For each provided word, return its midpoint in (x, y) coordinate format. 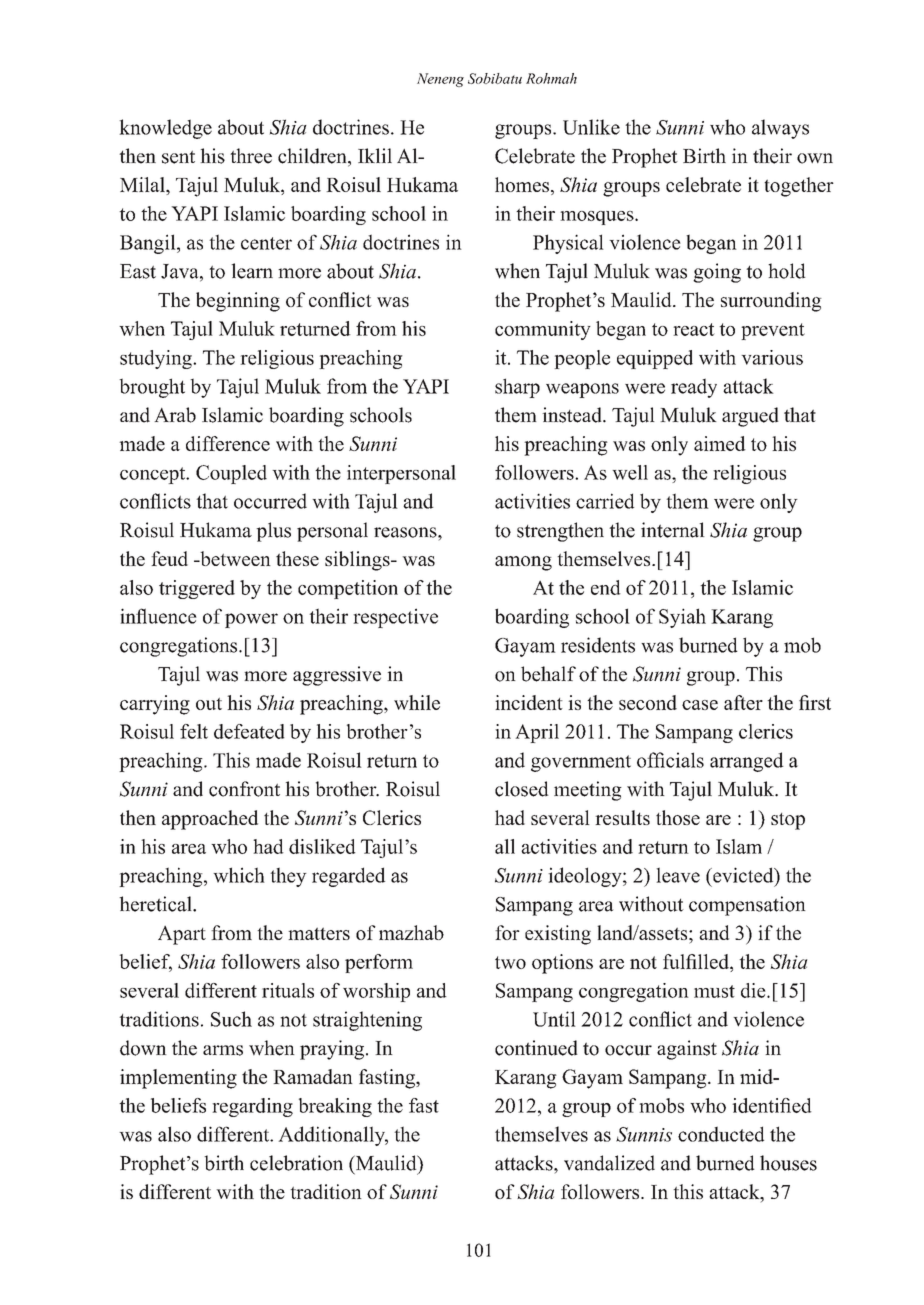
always (780, 129)
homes (522, 184)
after (743, 702)
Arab (175, 415)
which (239, 875)
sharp (517, 388)
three (251, 156)
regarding (252, 1107)
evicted (743, 875)
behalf (548, 674)
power (251, 620)
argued (750, 417)
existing (558, 935)
